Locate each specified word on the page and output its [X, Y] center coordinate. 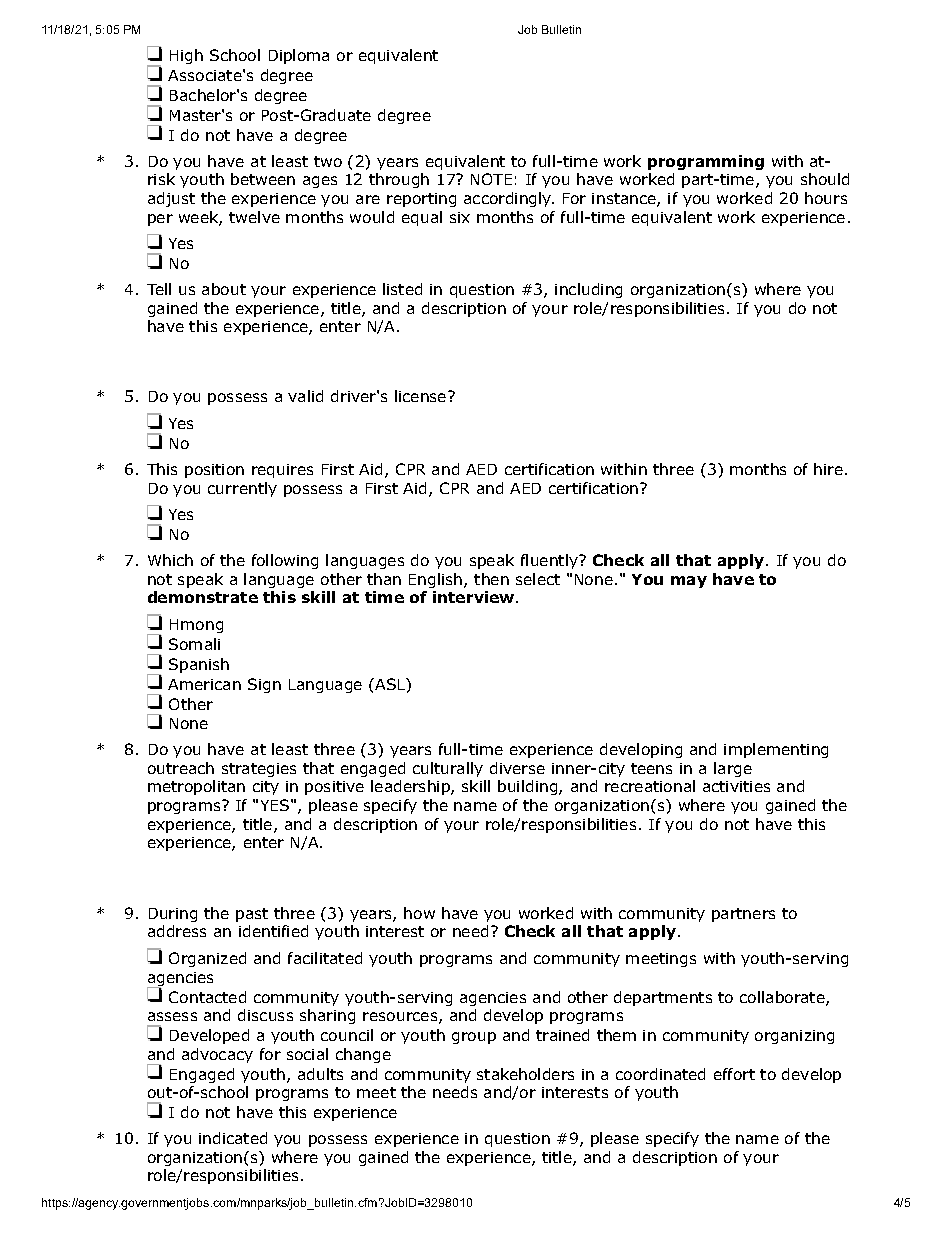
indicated [233, 1138]
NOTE [491, 179]
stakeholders [525, 1074]
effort [734, 1074]
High [186, 56]
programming [706, 162]
